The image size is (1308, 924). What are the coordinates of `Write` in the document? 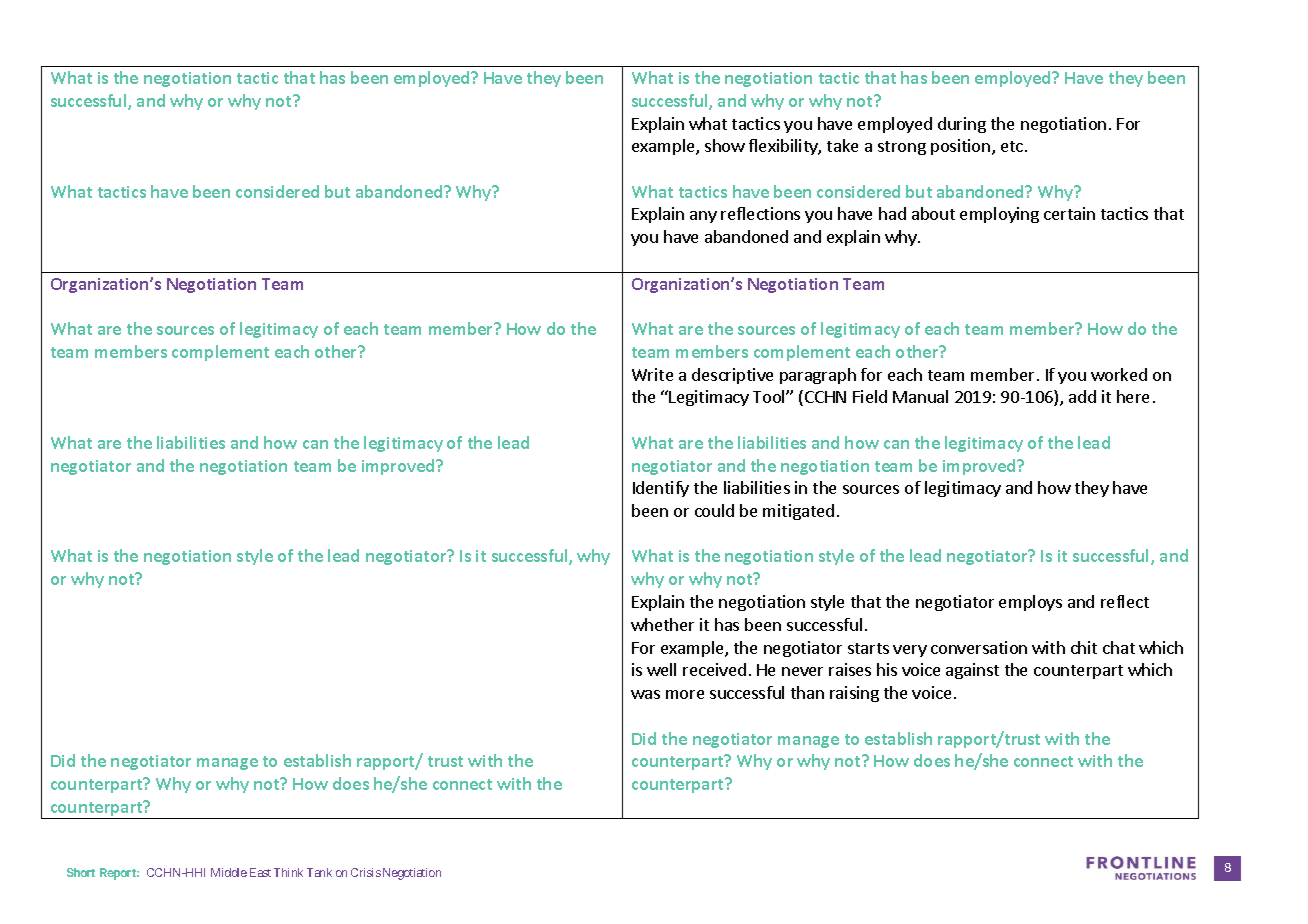 It's located at (652, 374).
